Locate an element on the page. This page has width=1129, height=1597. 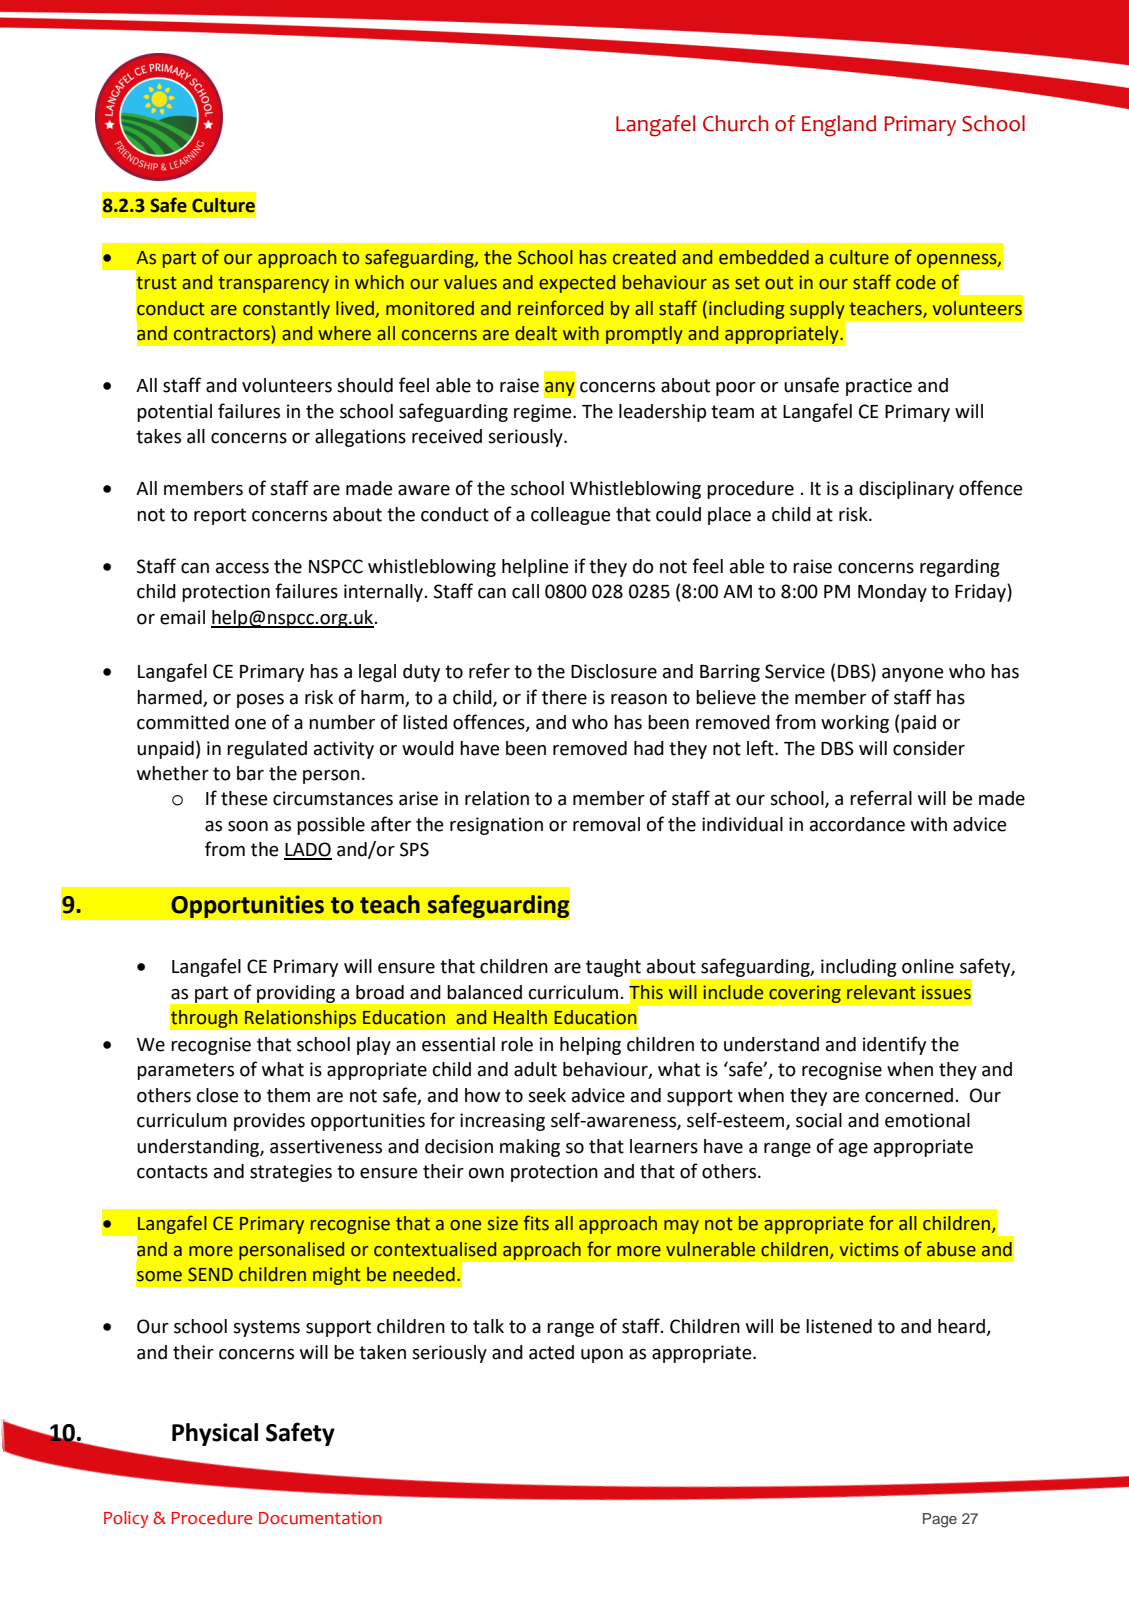
access is located at coordinates (242, 568).
